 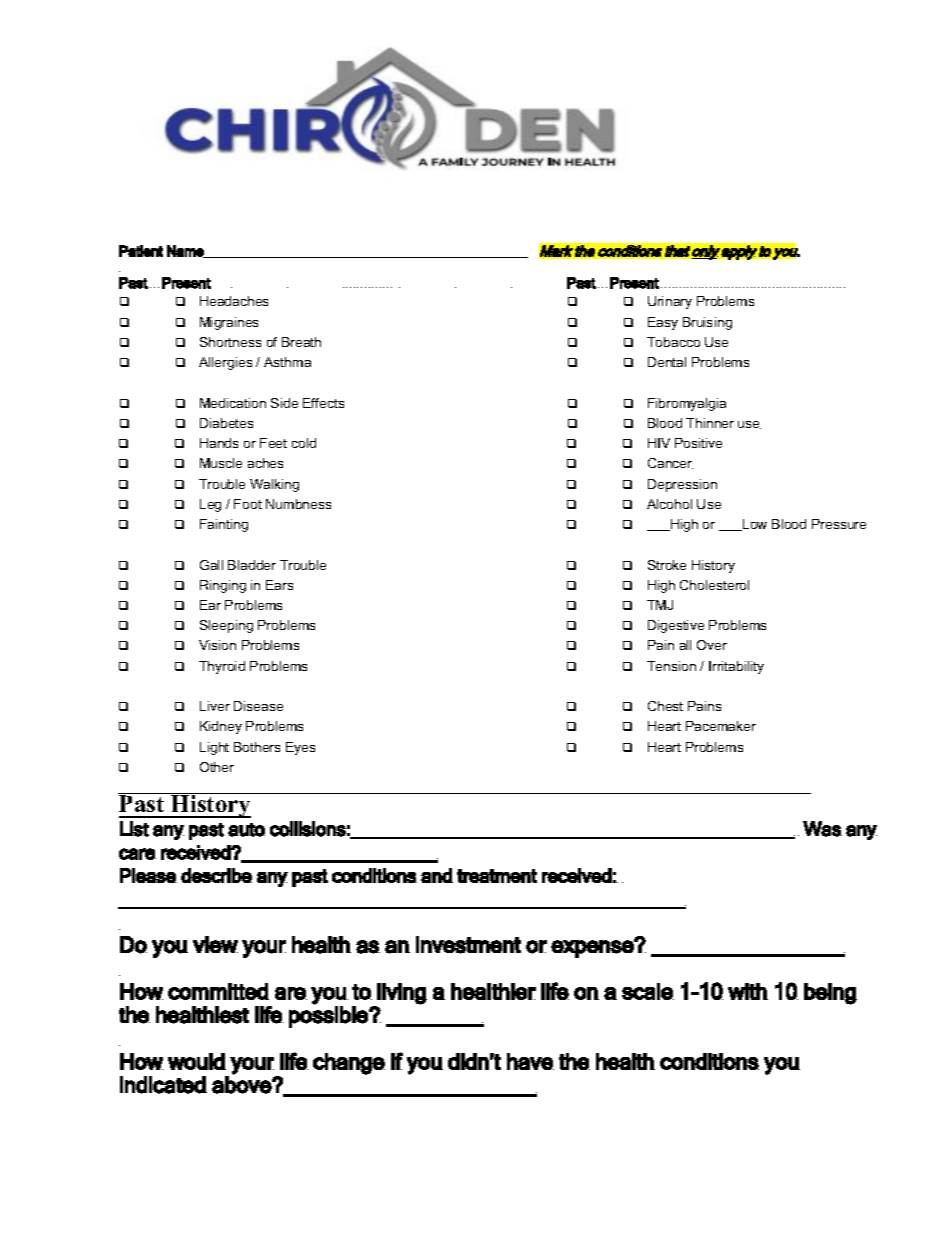 I want to click on Migraines, so click(x=229, y=323).
